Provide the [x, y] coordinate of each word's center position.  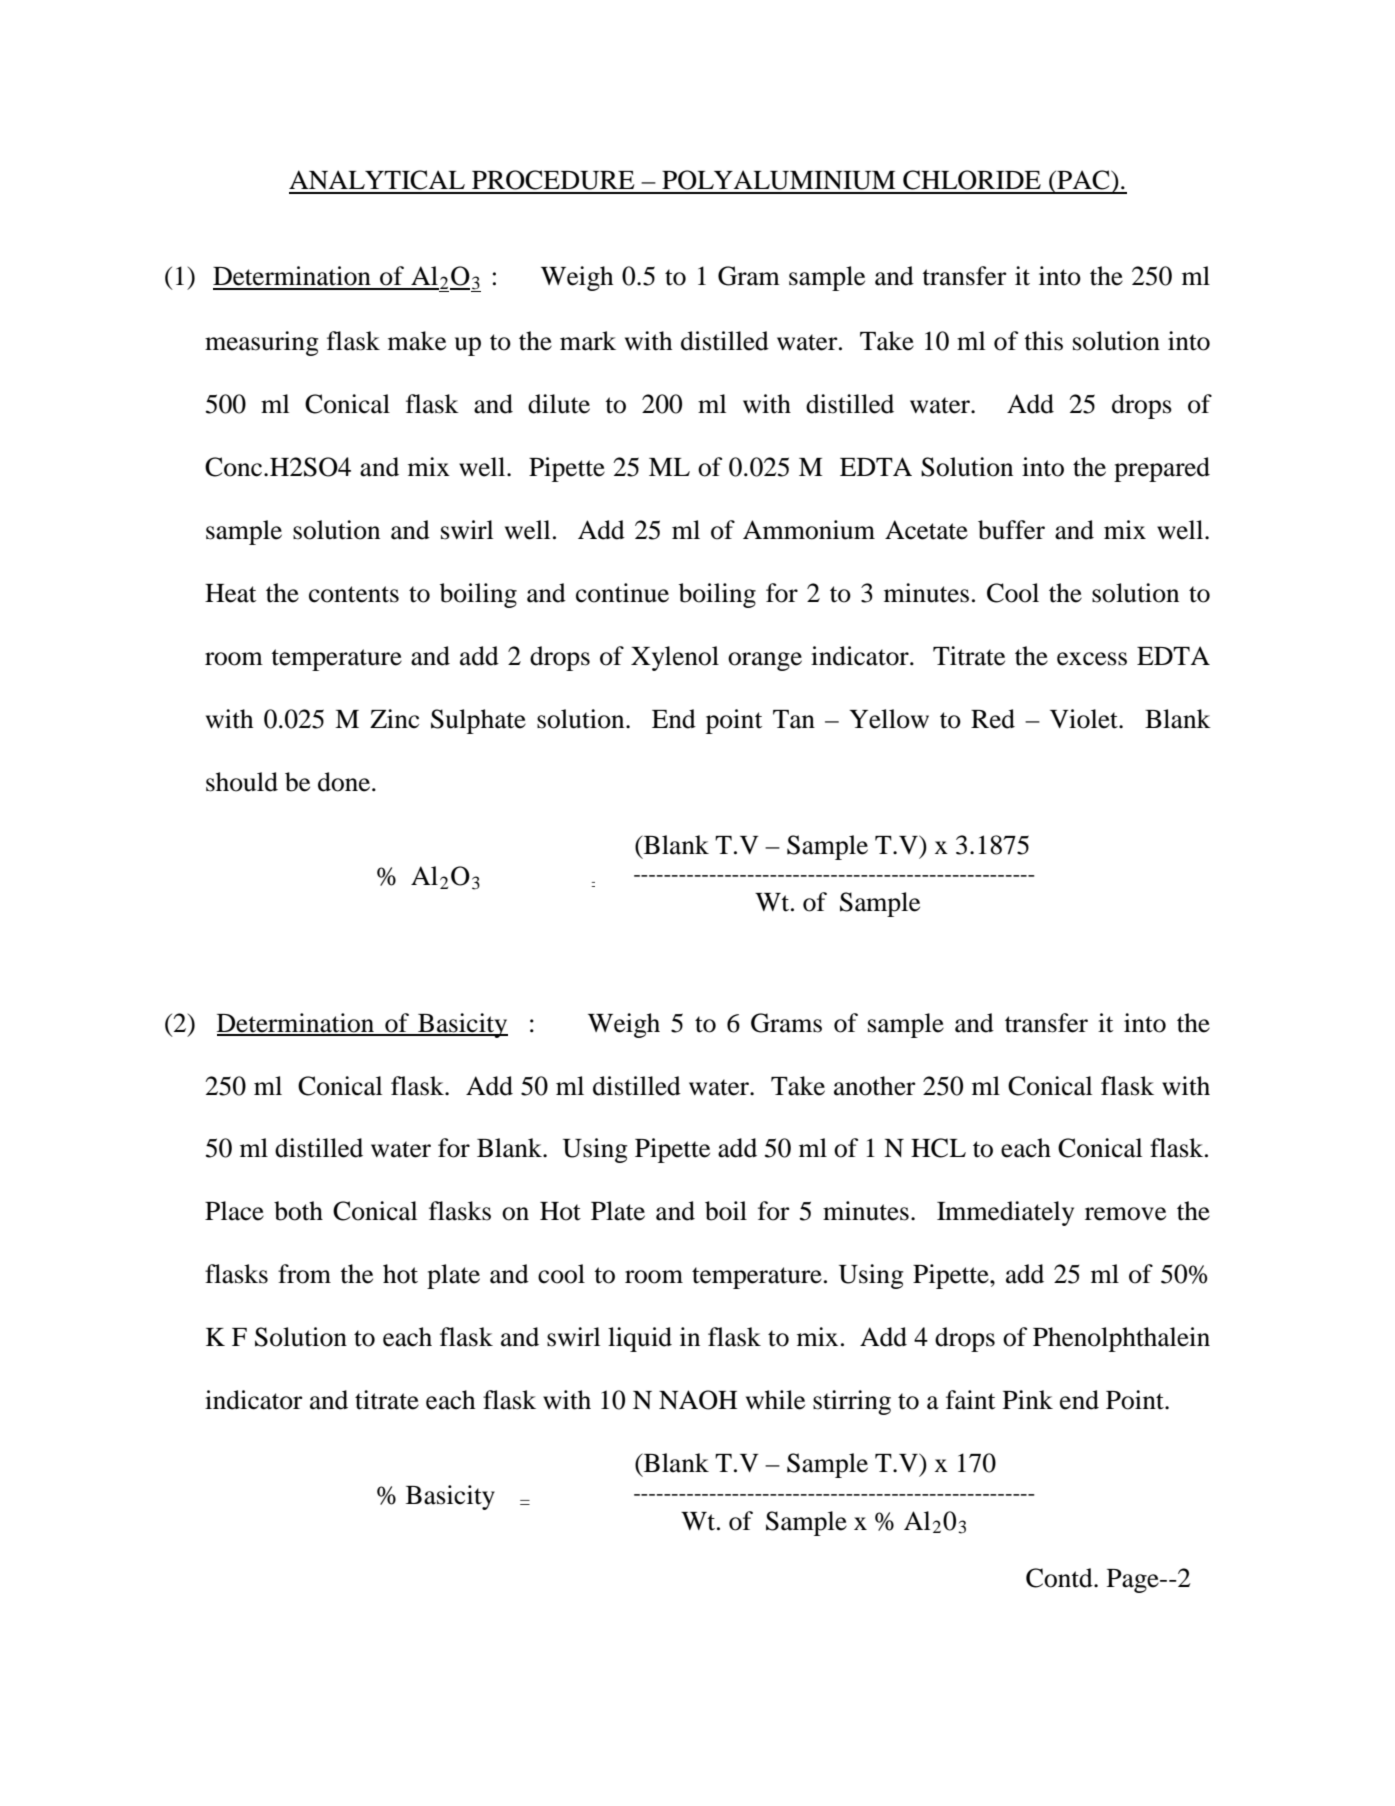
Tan [794, 719]
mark [588, 341]
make [417, 341]
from [304, 1274]
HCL [938, 1148]
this [1043, 341]
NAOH [698, 1400]
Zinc [394, 719]
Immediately [1005, 1213]
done [345, 782]
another [875, 1086]
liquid [640, 1339]
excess [1092, 659]
